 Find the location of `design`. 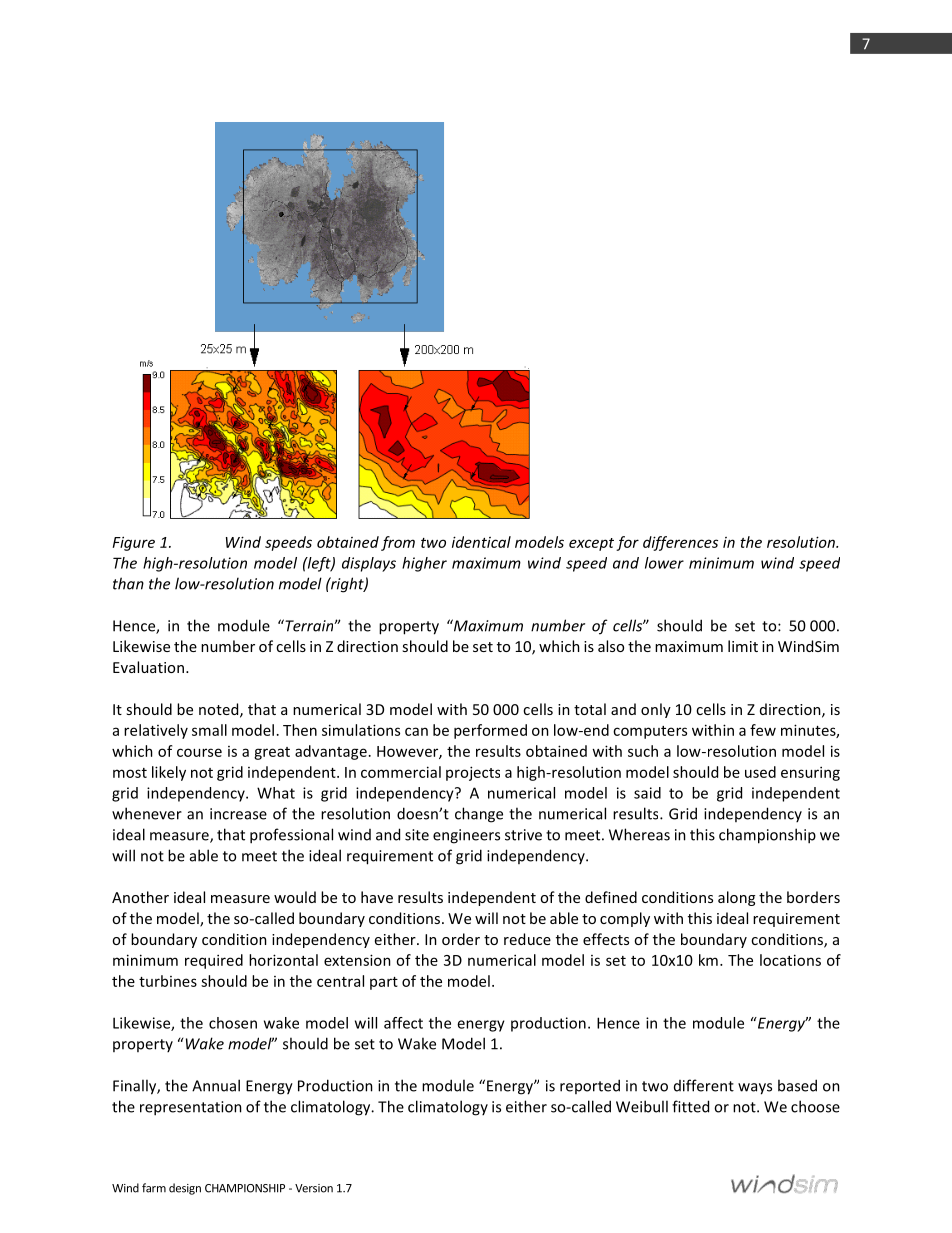

design is located at coordinates (185, 1189).
